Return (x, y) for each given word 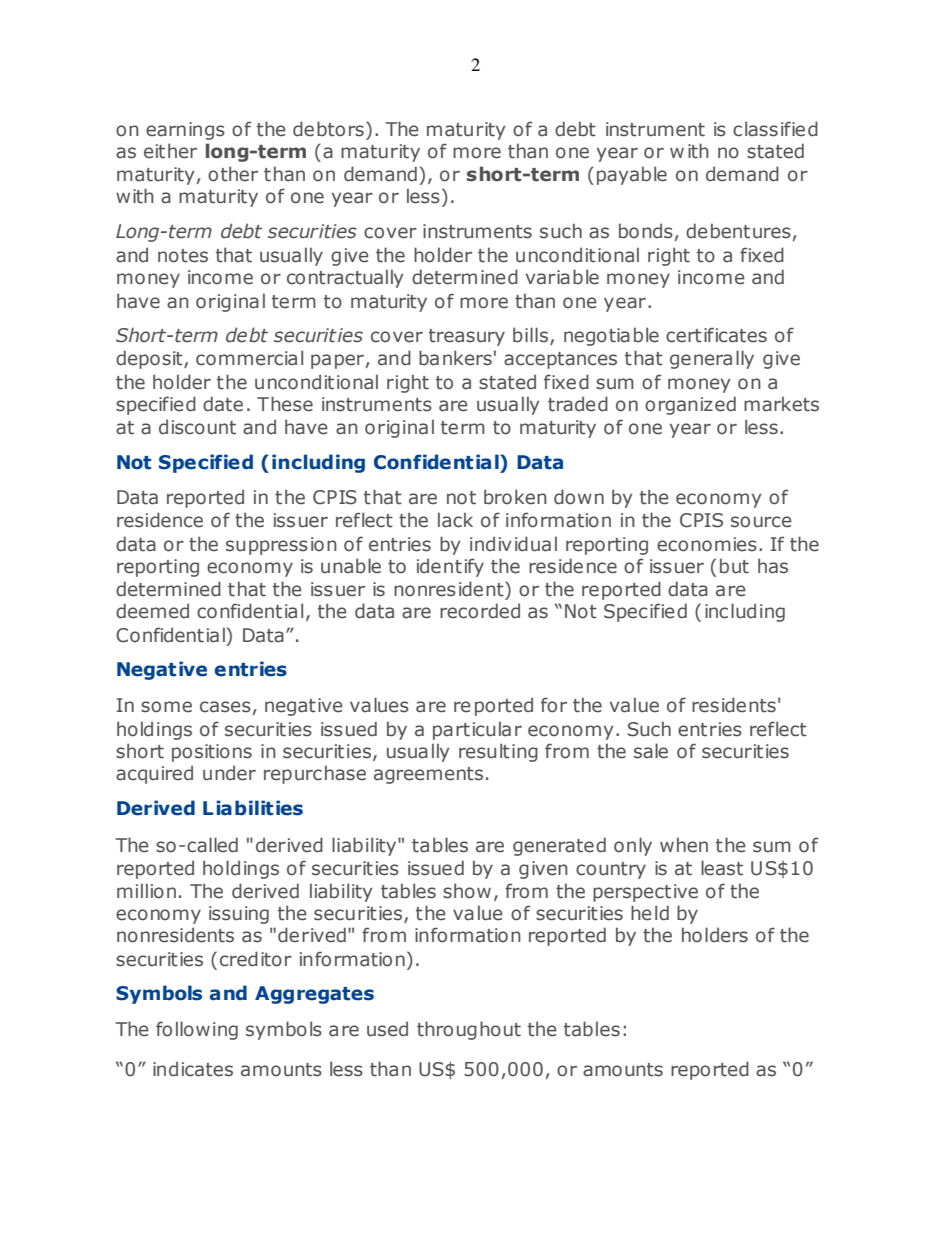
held (650, 913)
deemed (152, 611)
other (233, 174)
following (197, 1030)
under (229, 773)
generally (712, 359)
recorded (480, 611)
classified (775, 129)
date (223, 404)
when (684, 845)
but (734, 566)
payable (632, 175)
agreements (428, 775)
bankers (455, 358)
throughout (469, 1030)
